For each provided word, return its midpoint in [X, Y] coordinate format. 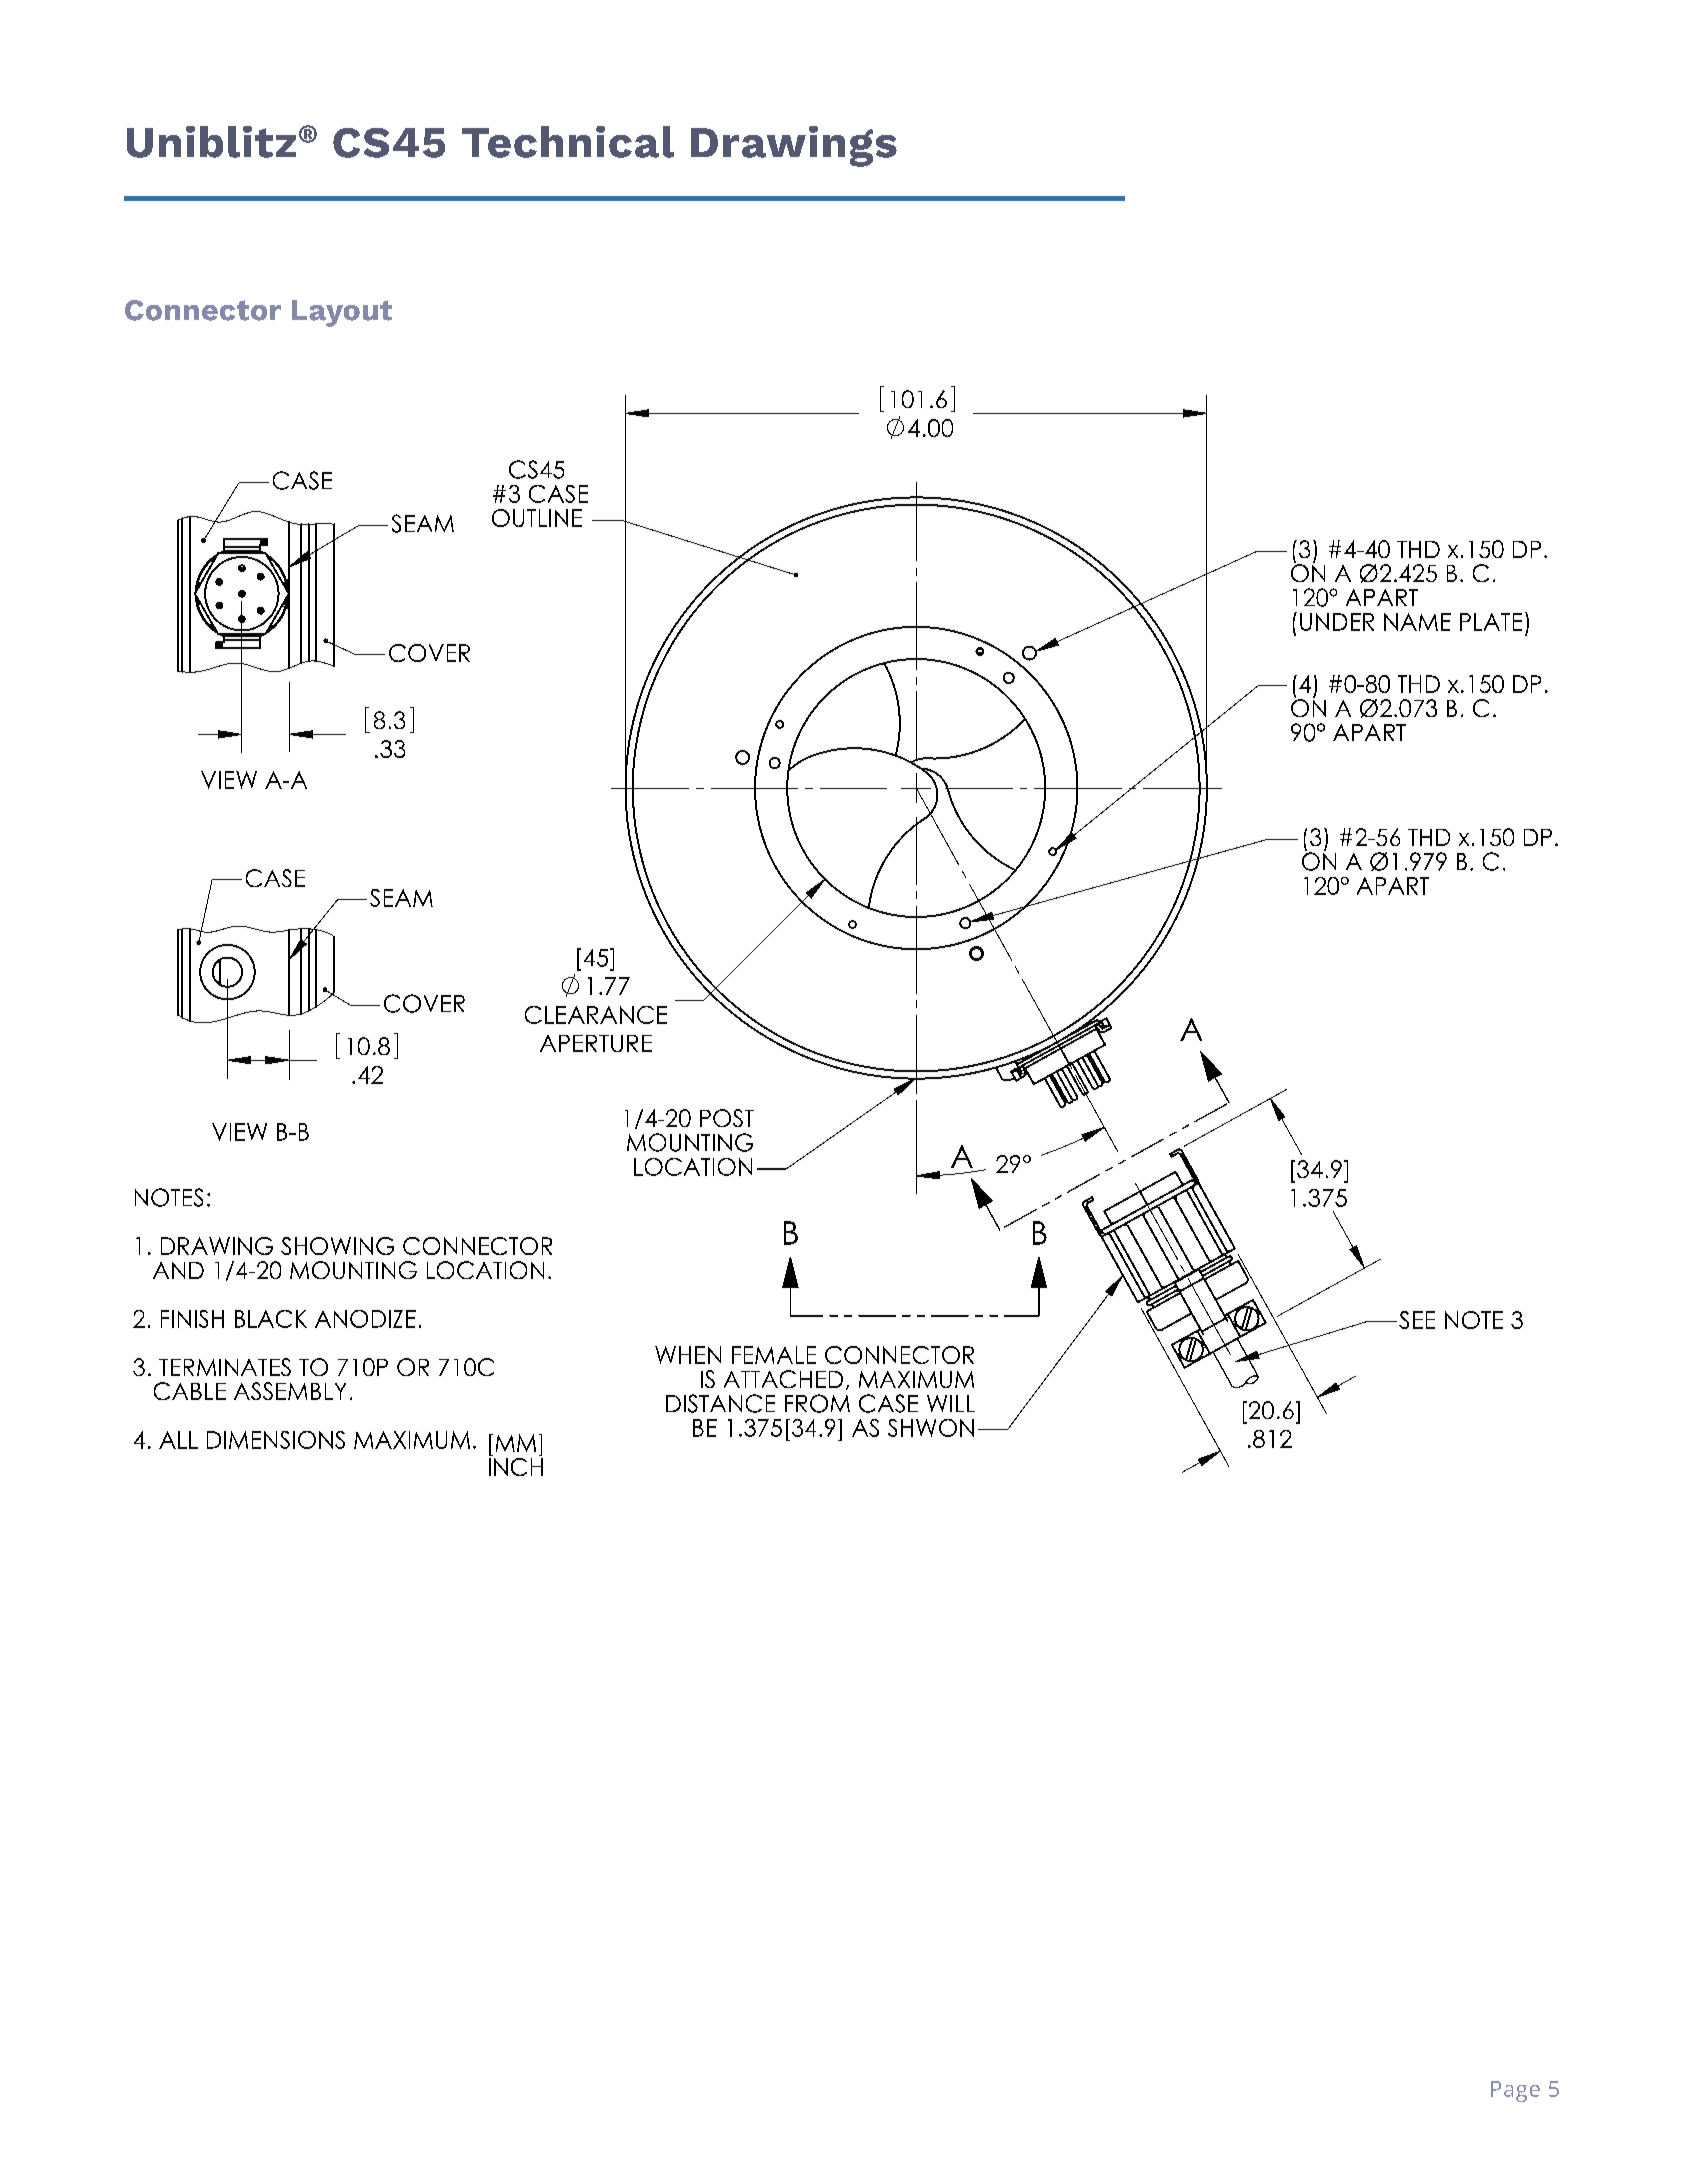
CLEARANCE [596, 1015]
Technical [568, 142]
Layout [342, 313]
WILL [951, 1403]
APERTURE [596, 1043]
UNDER [1337, 622]
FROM [817, 1403]
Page [1515, 2091]
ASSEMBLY [290, 1391]
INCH [516, 1465]
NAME [1417, 622]
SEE [1417, 1320]
